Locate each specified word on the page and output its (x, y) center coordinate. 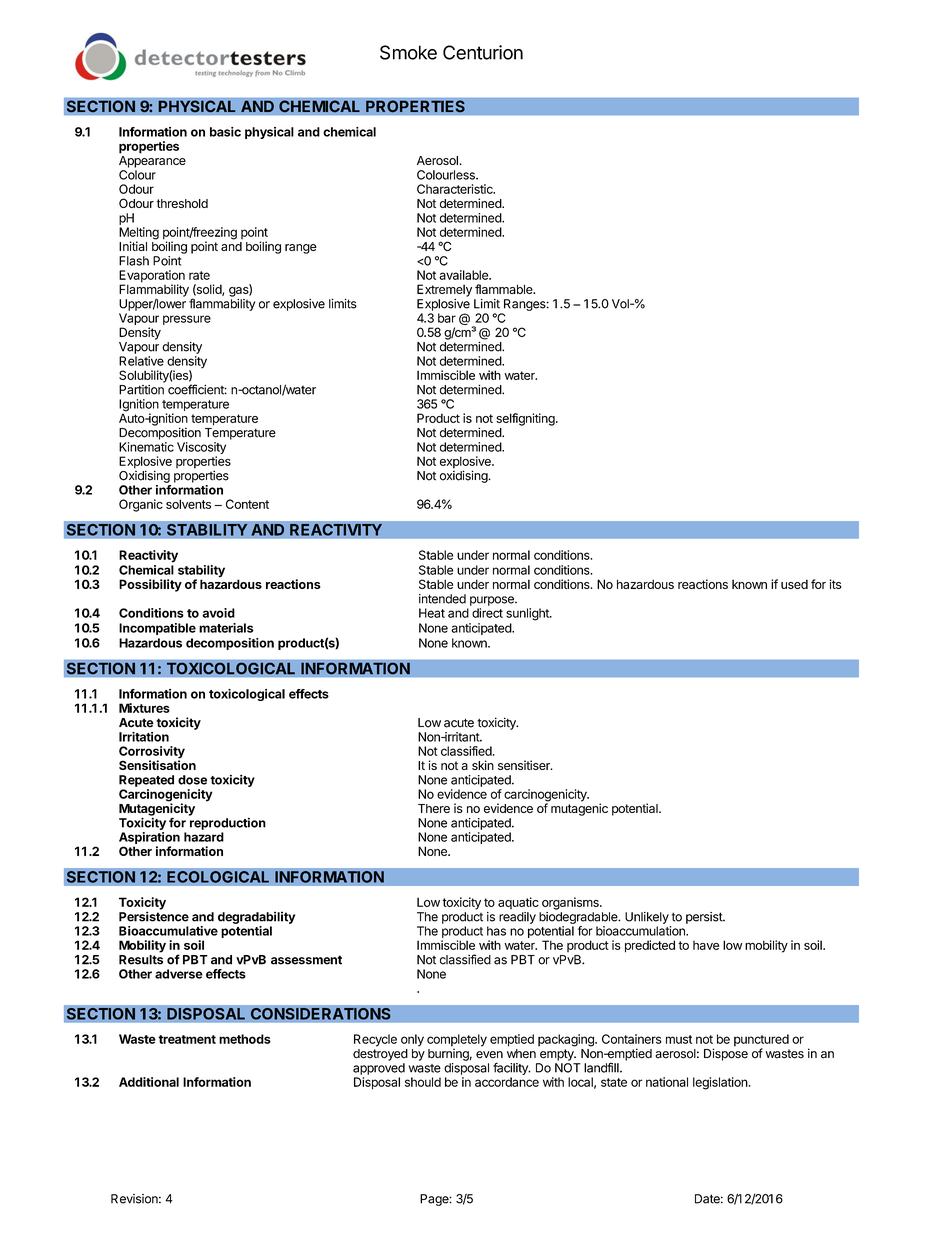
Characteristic (456, 189)
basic (225, 132)
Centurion (483, 52)
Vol (621, 304)
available (464, 275)
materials (226, 628)
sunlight (528, 614)
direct (487, 613)
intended (442, 599)
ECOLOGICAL (218, 877)
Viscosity (201, 449)
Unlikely (647, 918)
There (434, 808)
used (794, 584)
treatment (187, 1039)
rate (199, 275)
